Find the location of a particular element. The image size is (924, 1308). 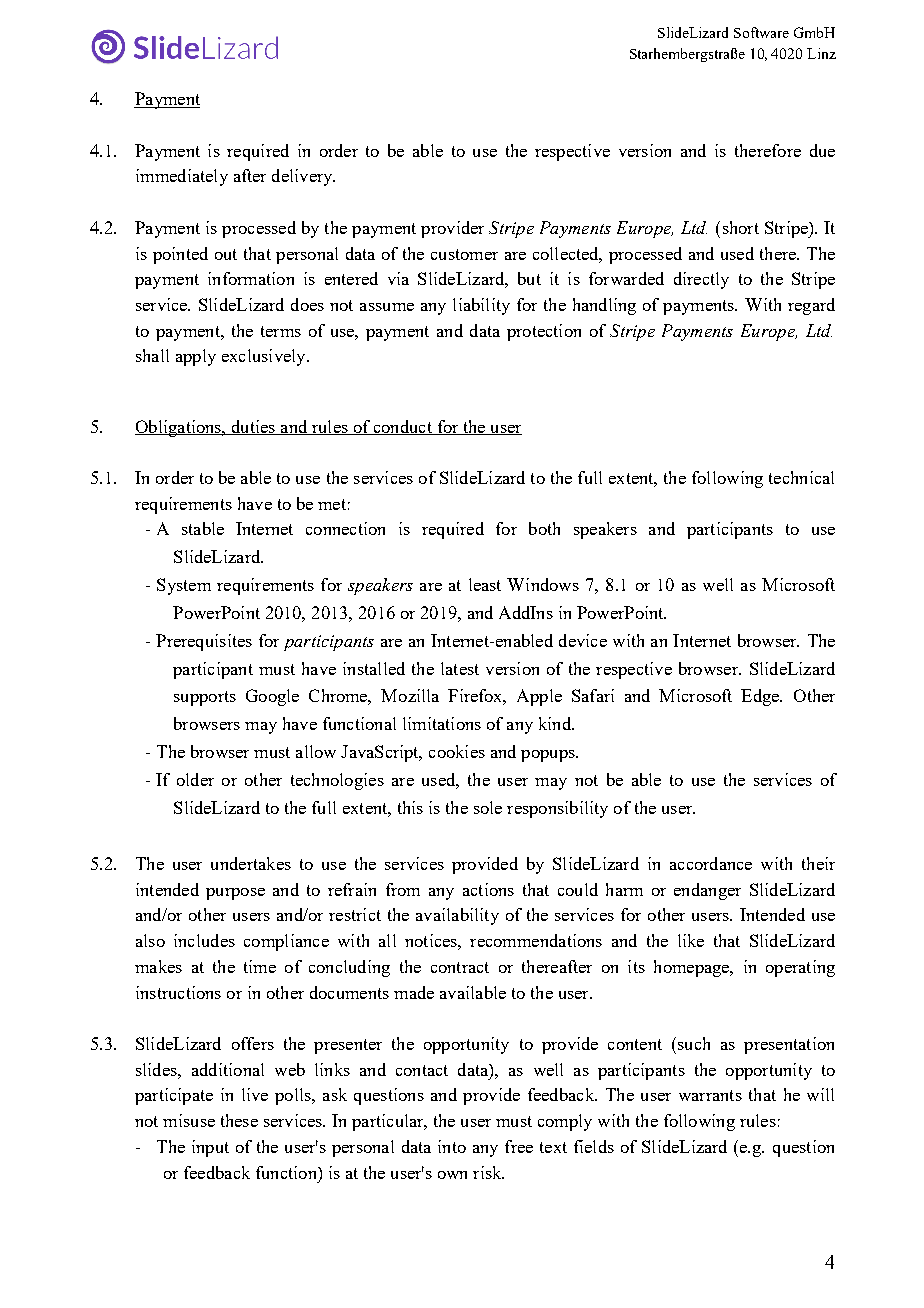

input is located at coordinates (210, 1148).
